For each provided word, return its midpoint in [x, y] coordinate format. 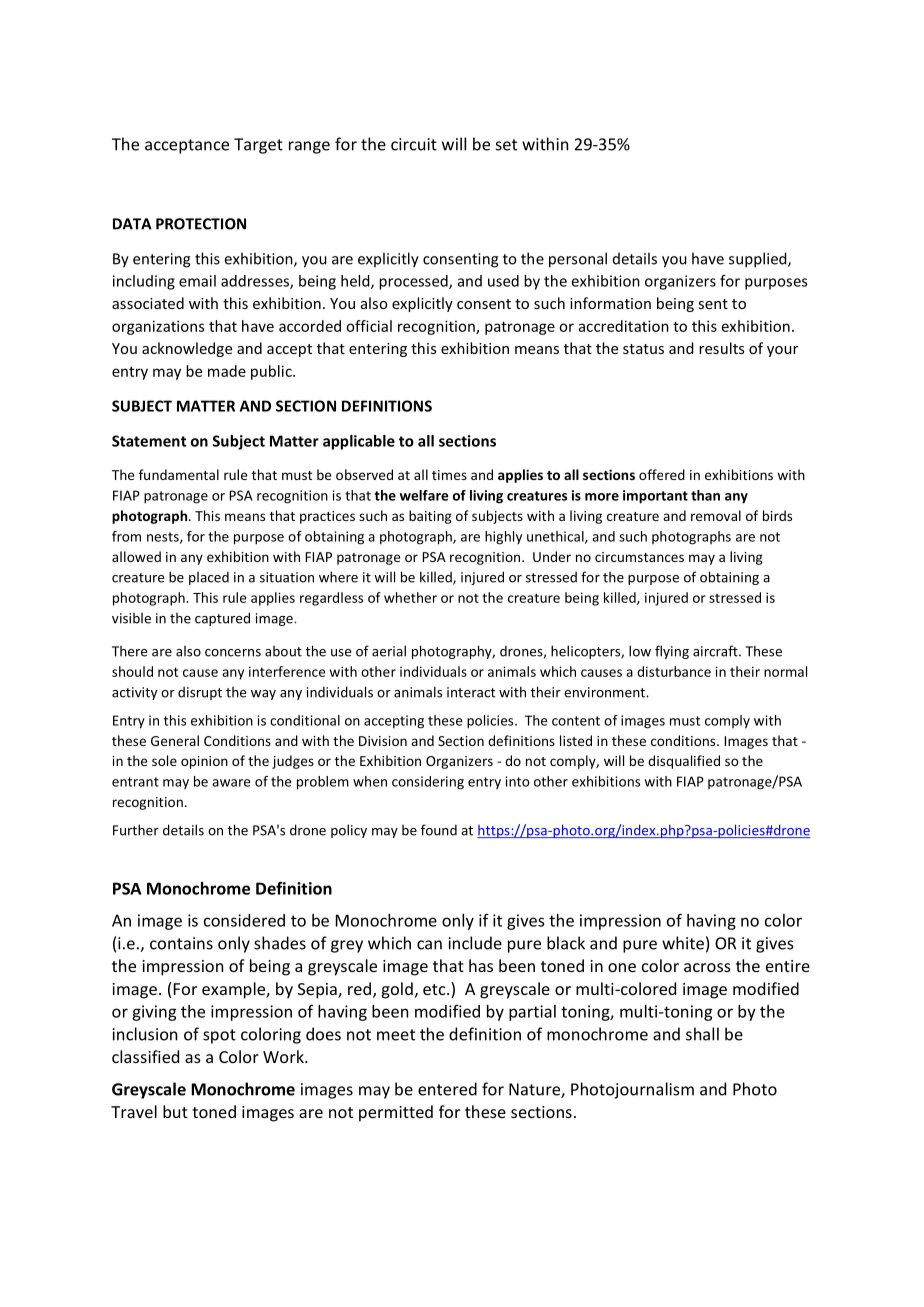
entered [447, 1089]
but [175, 1111]
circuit [414, 144]
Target [258, 146]
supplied [759, 260]
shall [702, 1034]
